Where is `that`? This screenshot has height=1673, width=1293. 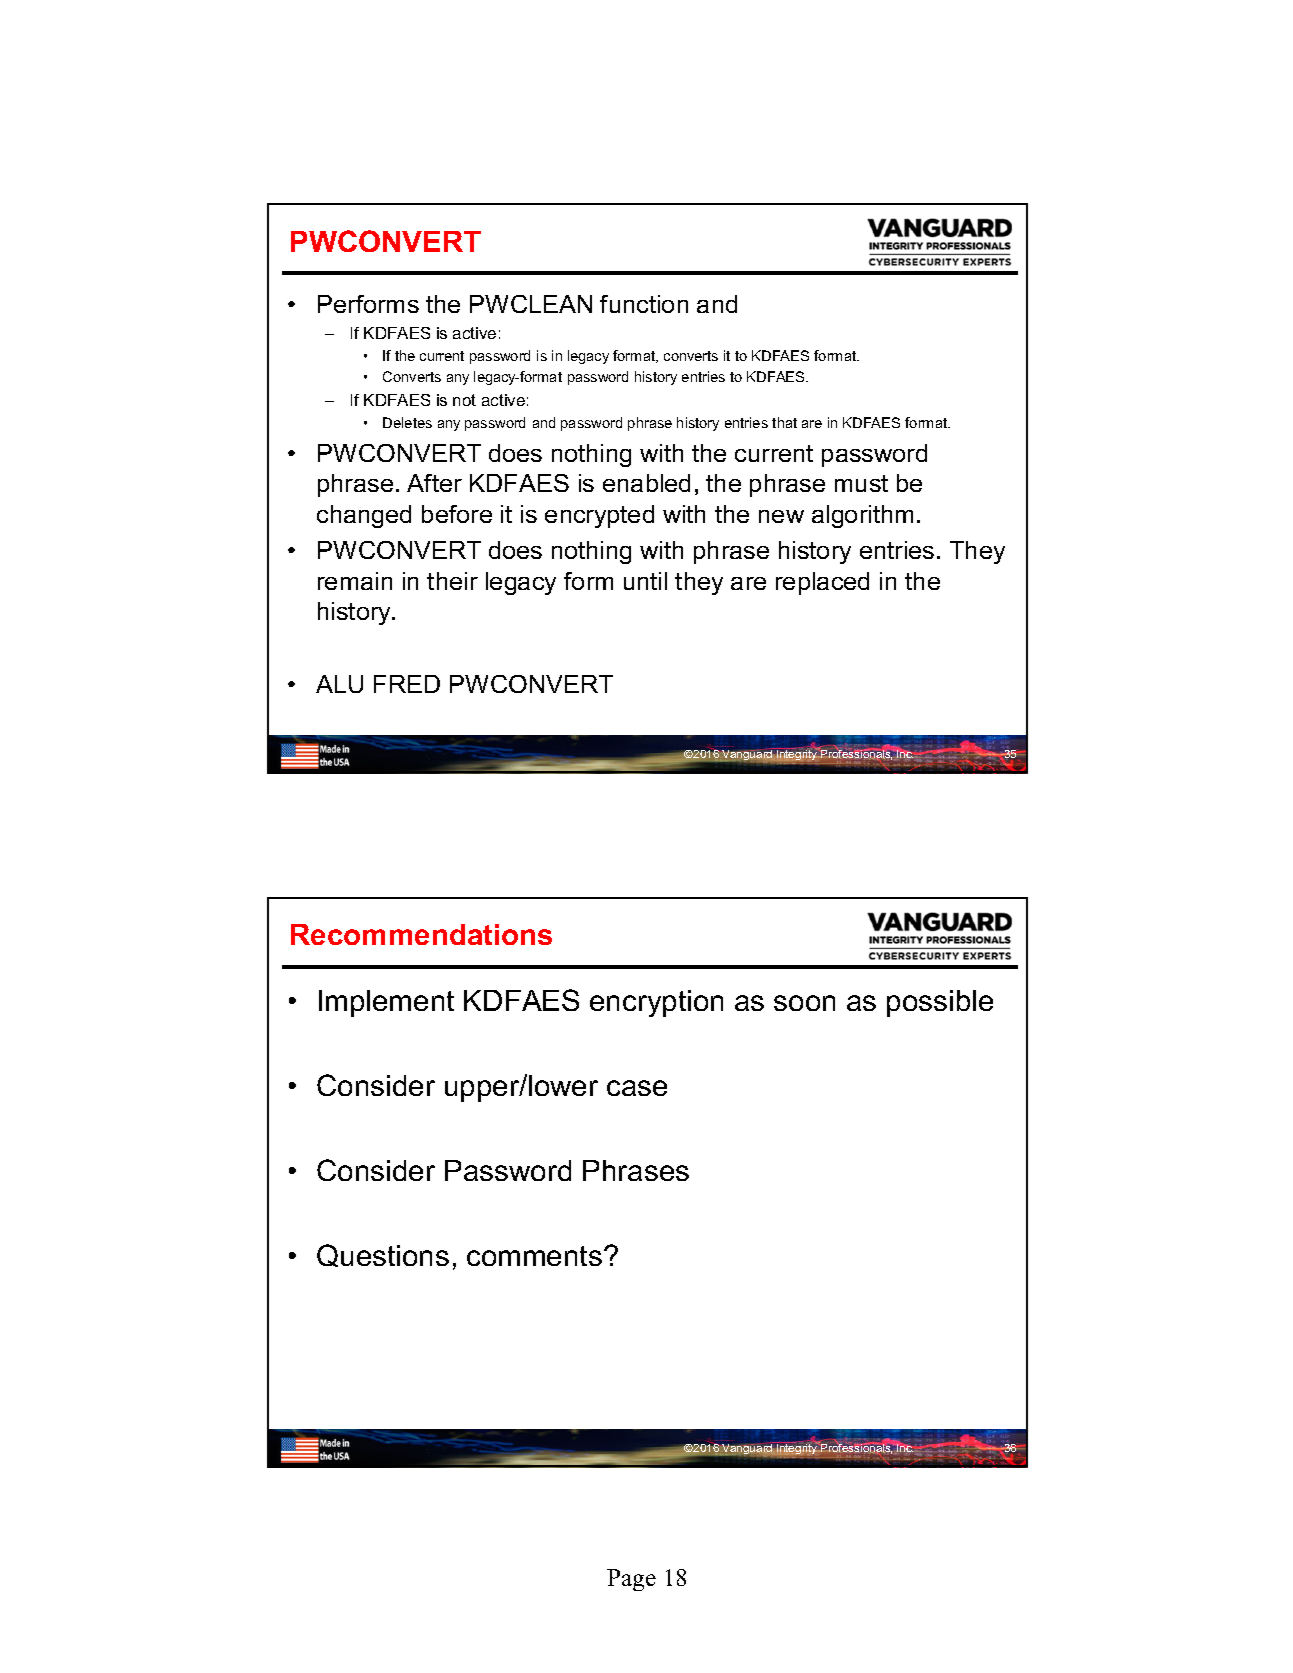 that is located at coordinates (784, 422).
